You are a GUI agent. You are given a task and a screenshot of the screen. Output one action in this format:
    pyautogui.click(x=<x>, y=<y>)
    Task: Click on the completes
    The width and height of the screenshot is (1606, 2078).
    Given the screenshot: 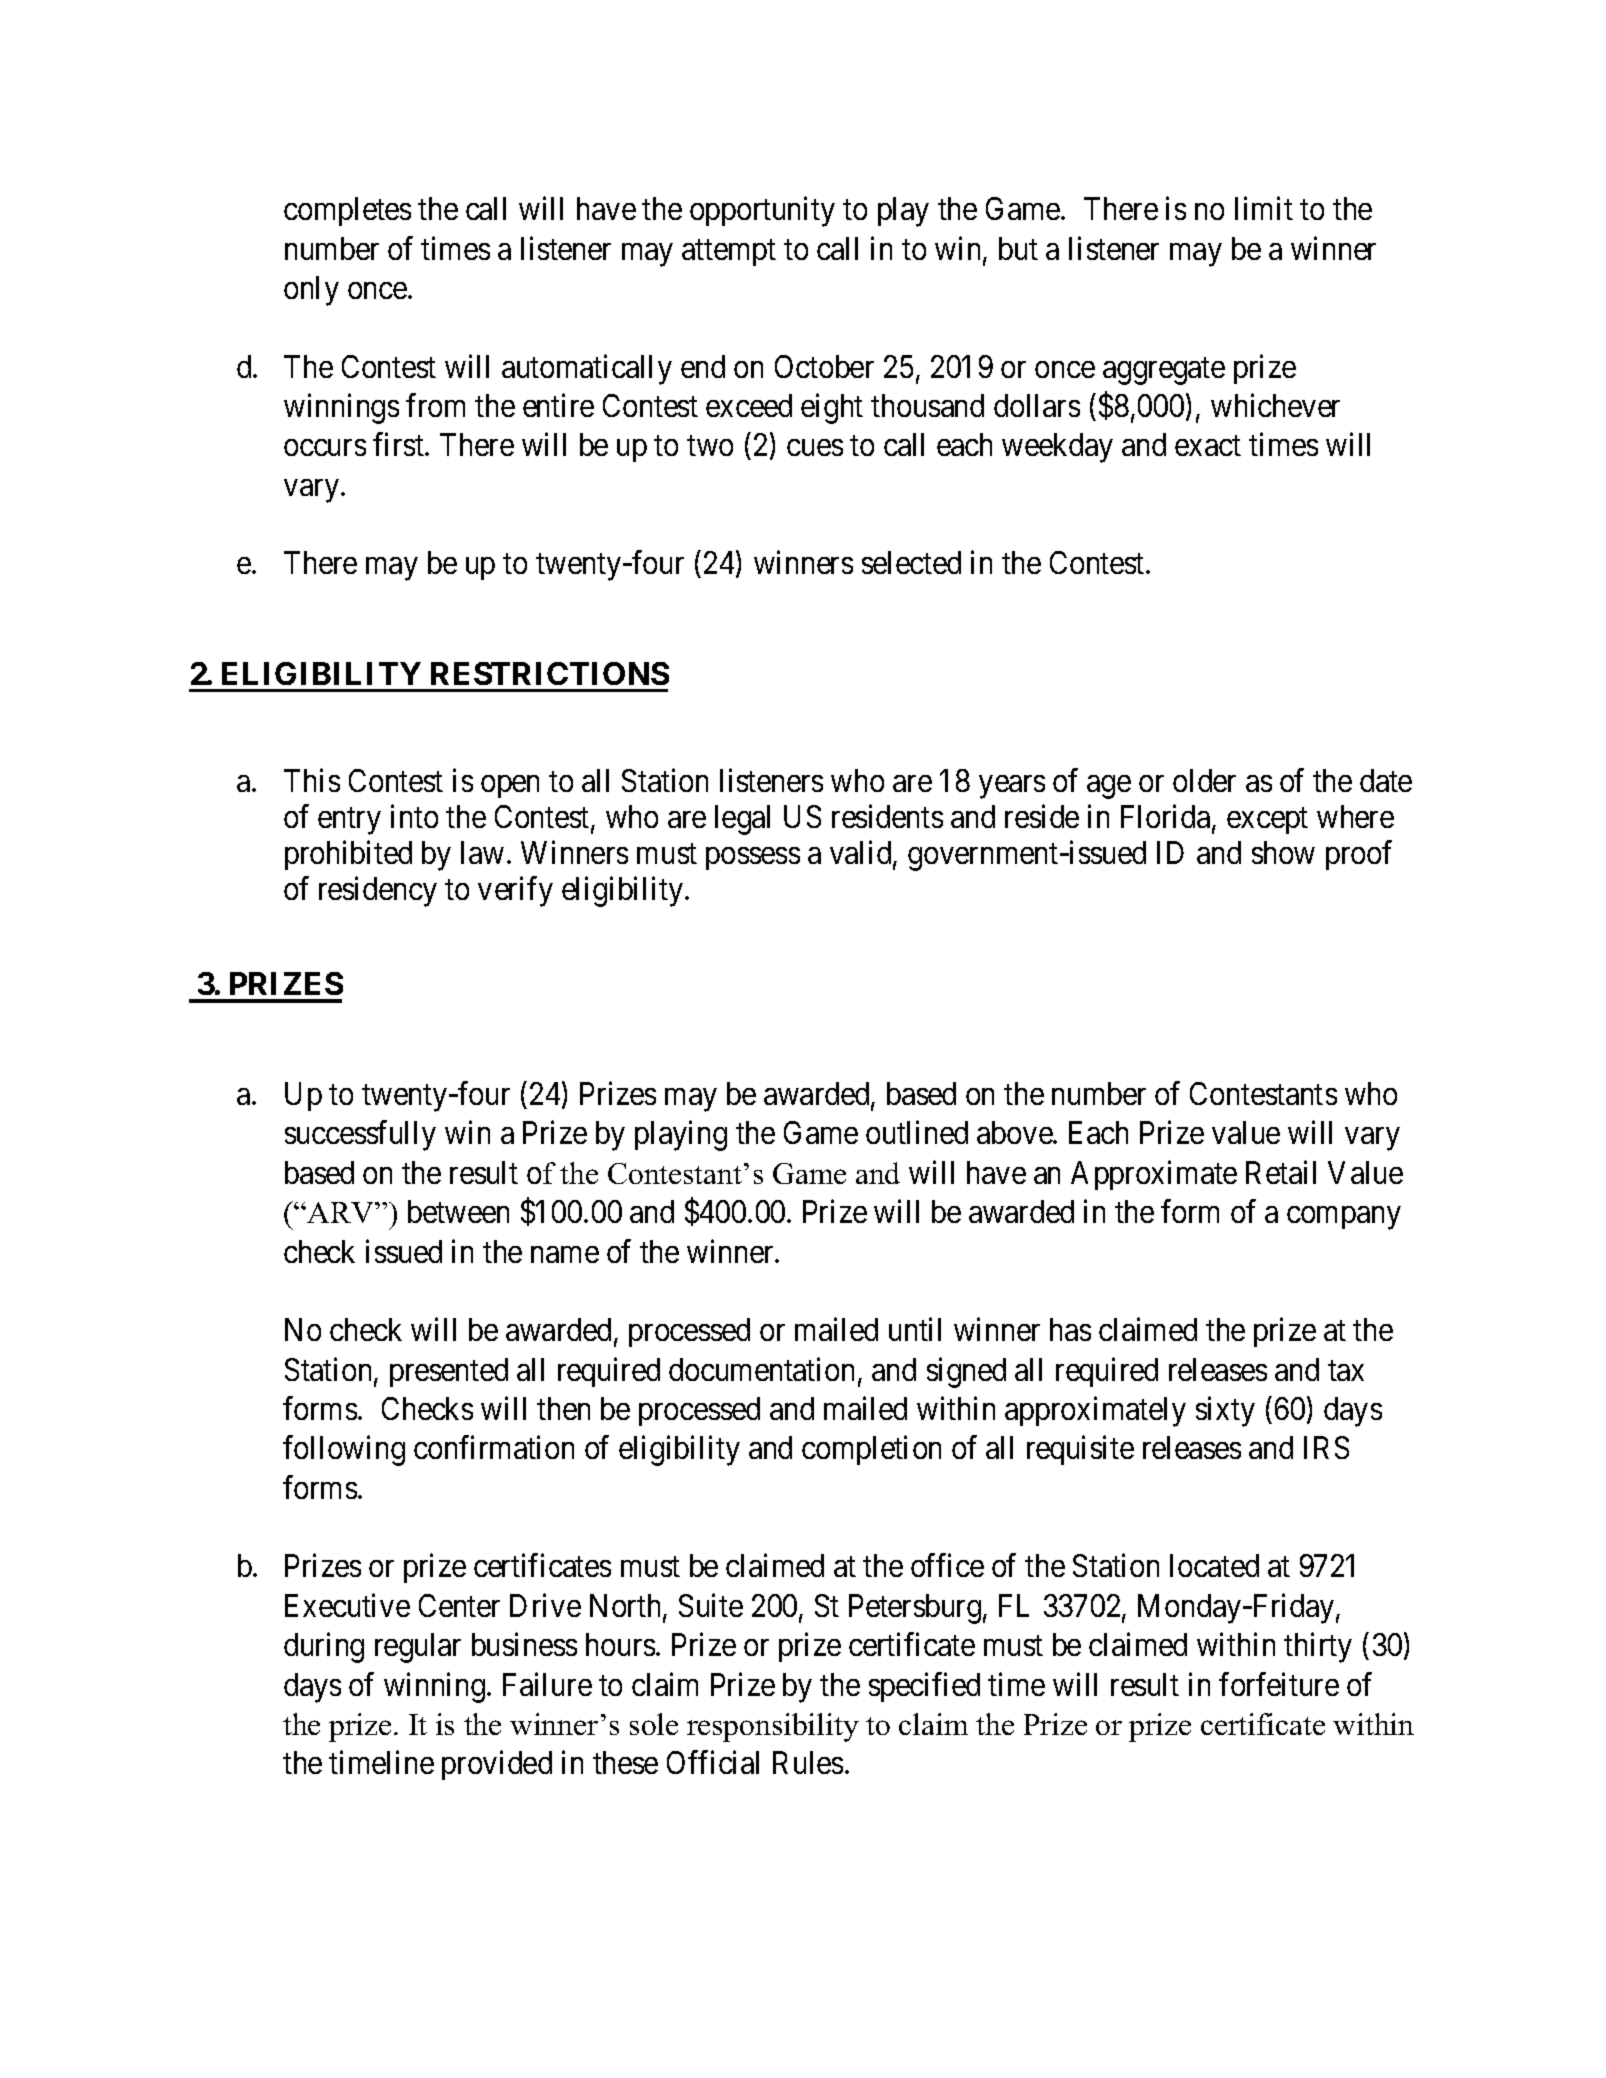 What is the action you would take?
    pyautogui.click(x=347, y=211)
